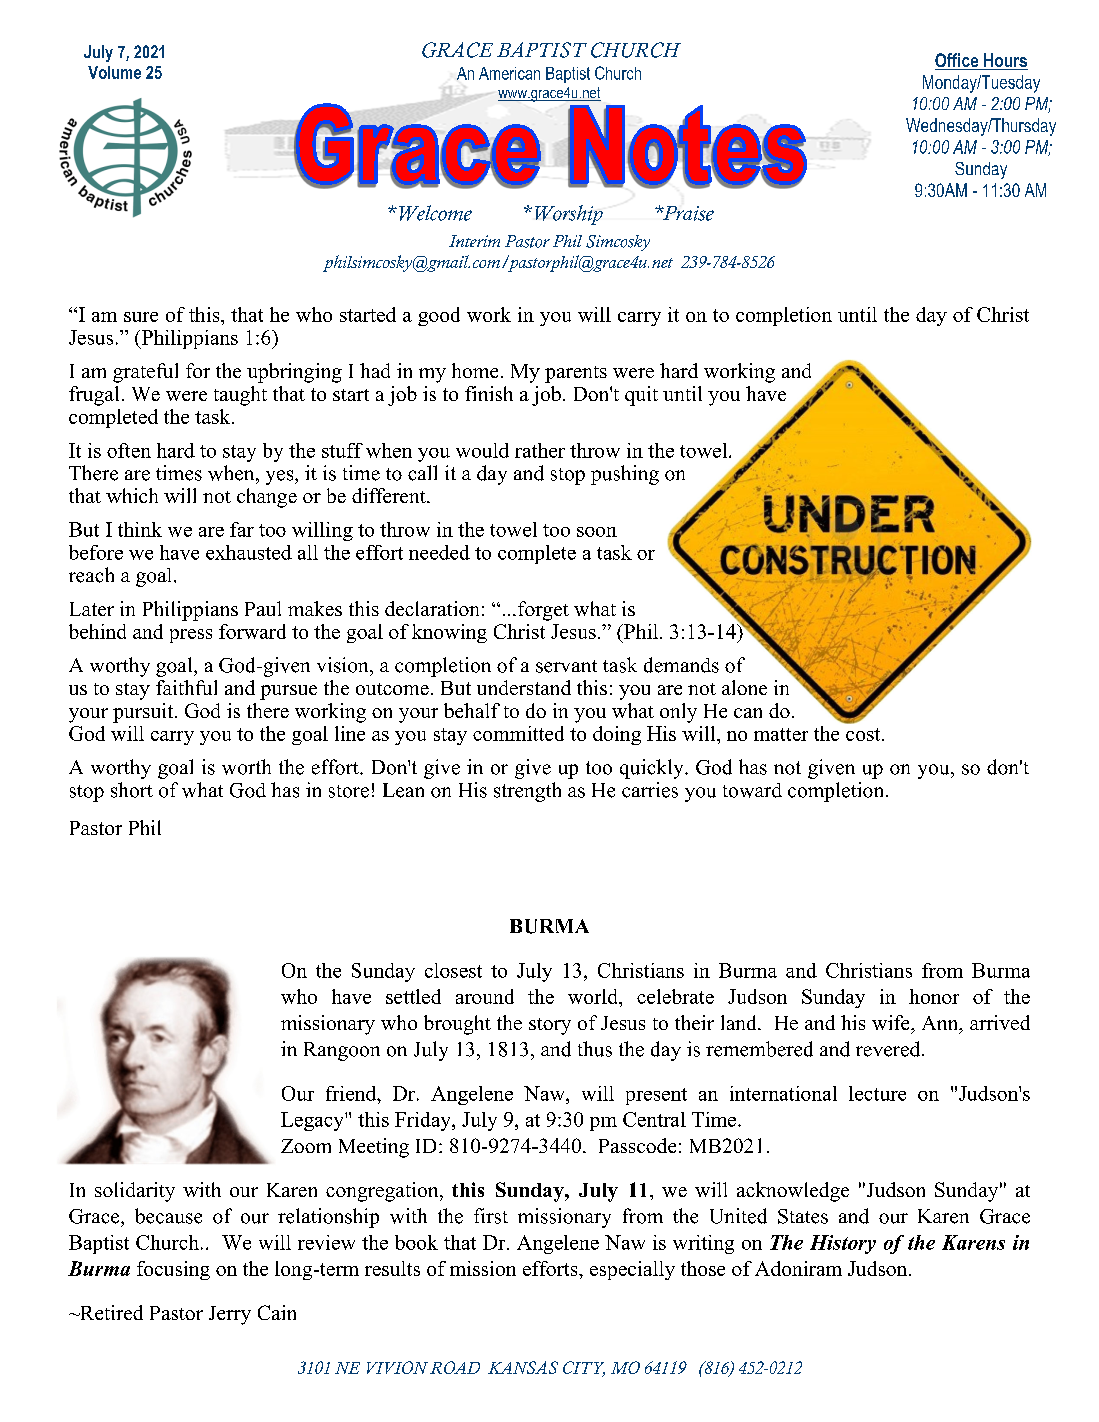 The height and width of the screenshot is (1422, 1099). I want to click on American, so click(509, 73).
